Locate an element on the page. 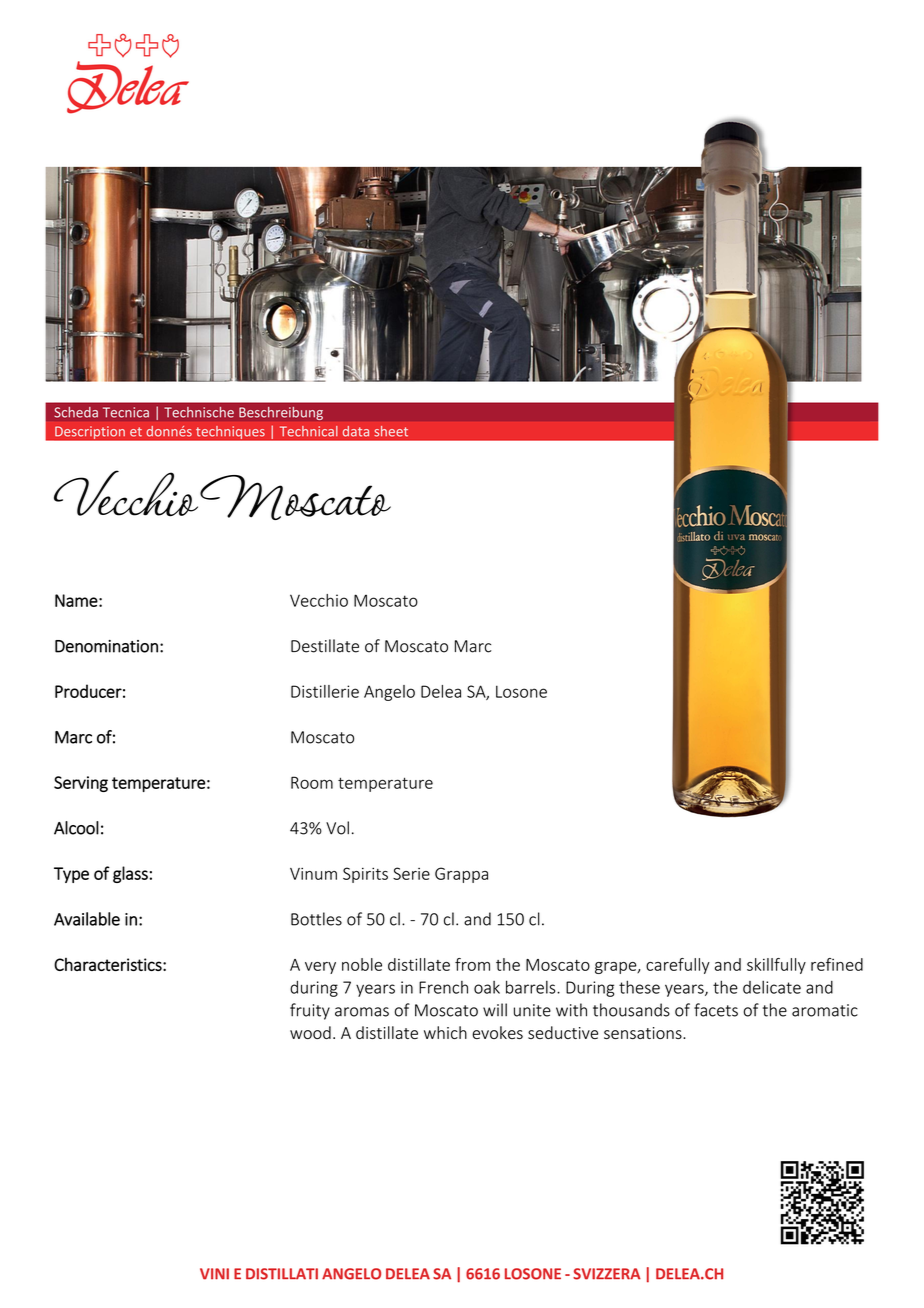 The image size is (924, 1308). Serie is located at coordinates (411, 873).
